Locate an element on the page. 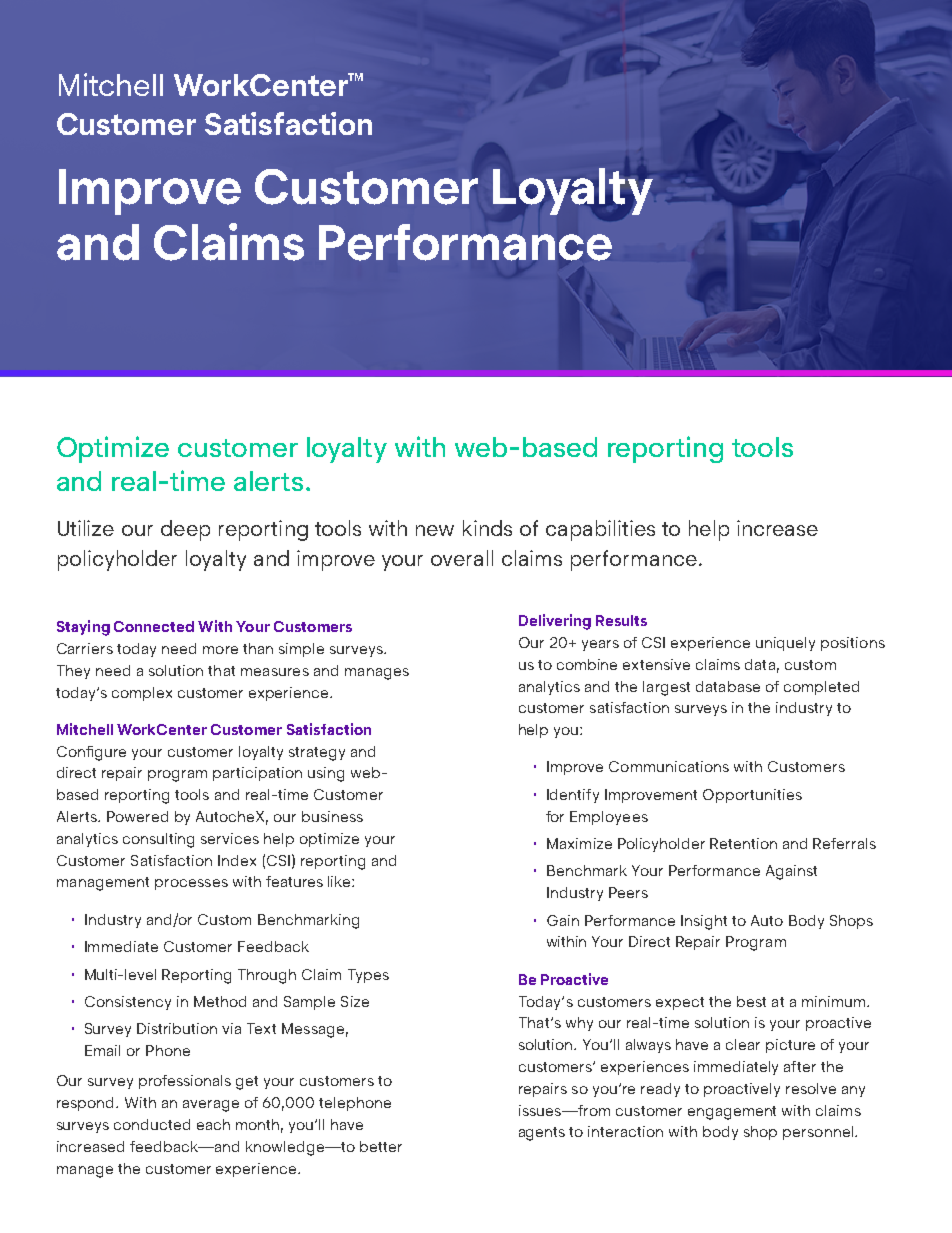 The image size is (952, 1233). Identify is located at coordinates (573, 796).
